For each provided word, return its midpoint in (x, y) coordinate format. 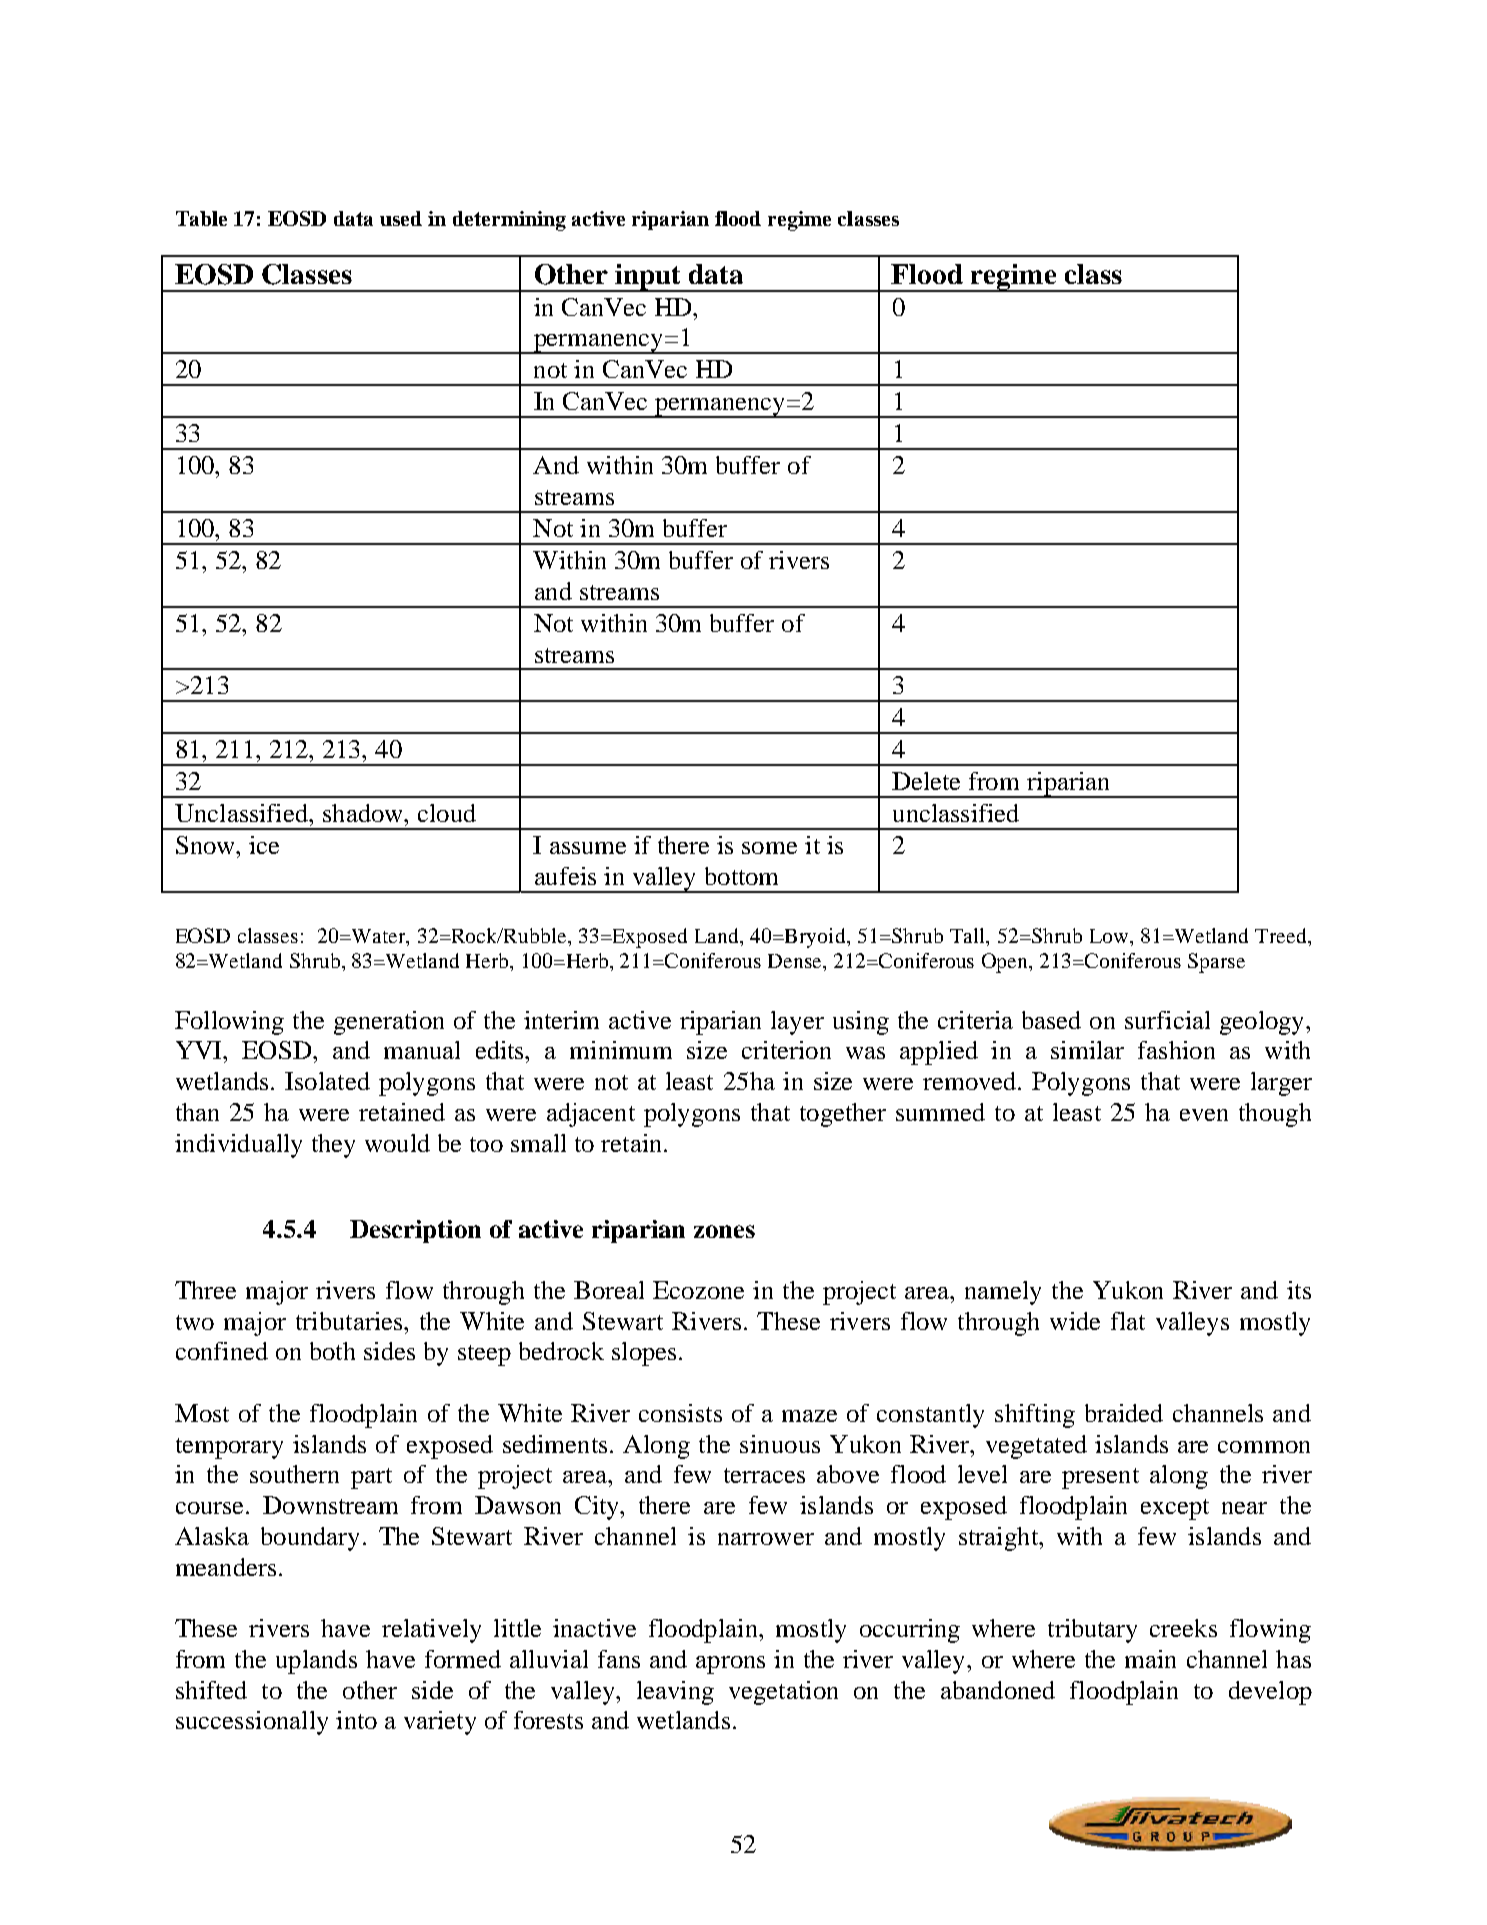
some (769, 848)
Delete (926, 781)
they (333, 1146)
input (648, 278)
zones (724, 1231)
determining (509, 221)
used (401, 218)
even (1204, 1115)
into (356, 1720)
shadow (364, 813)
